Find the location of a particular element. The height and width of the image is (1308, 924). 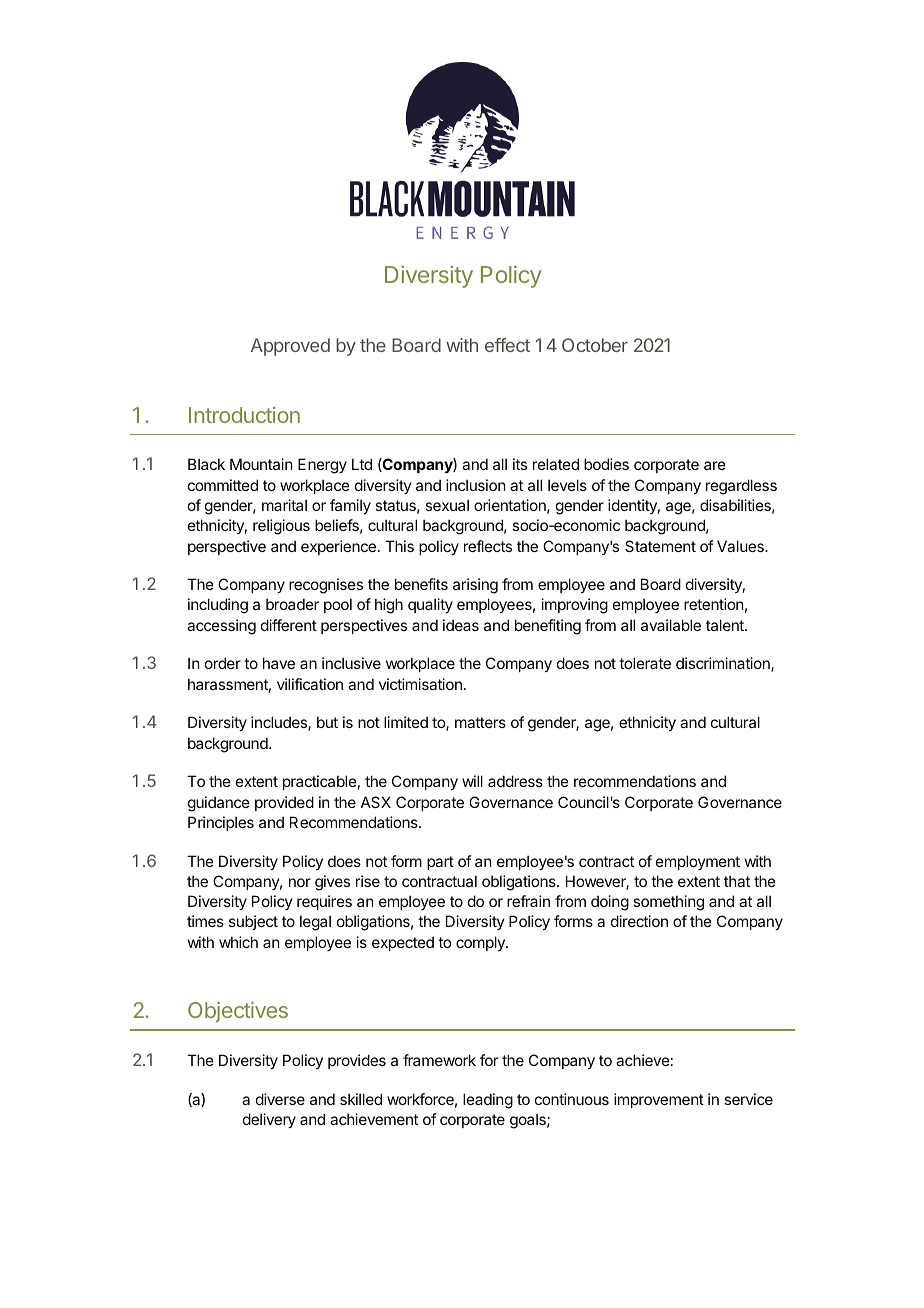

leading is located at coordinates (488, 1101).
